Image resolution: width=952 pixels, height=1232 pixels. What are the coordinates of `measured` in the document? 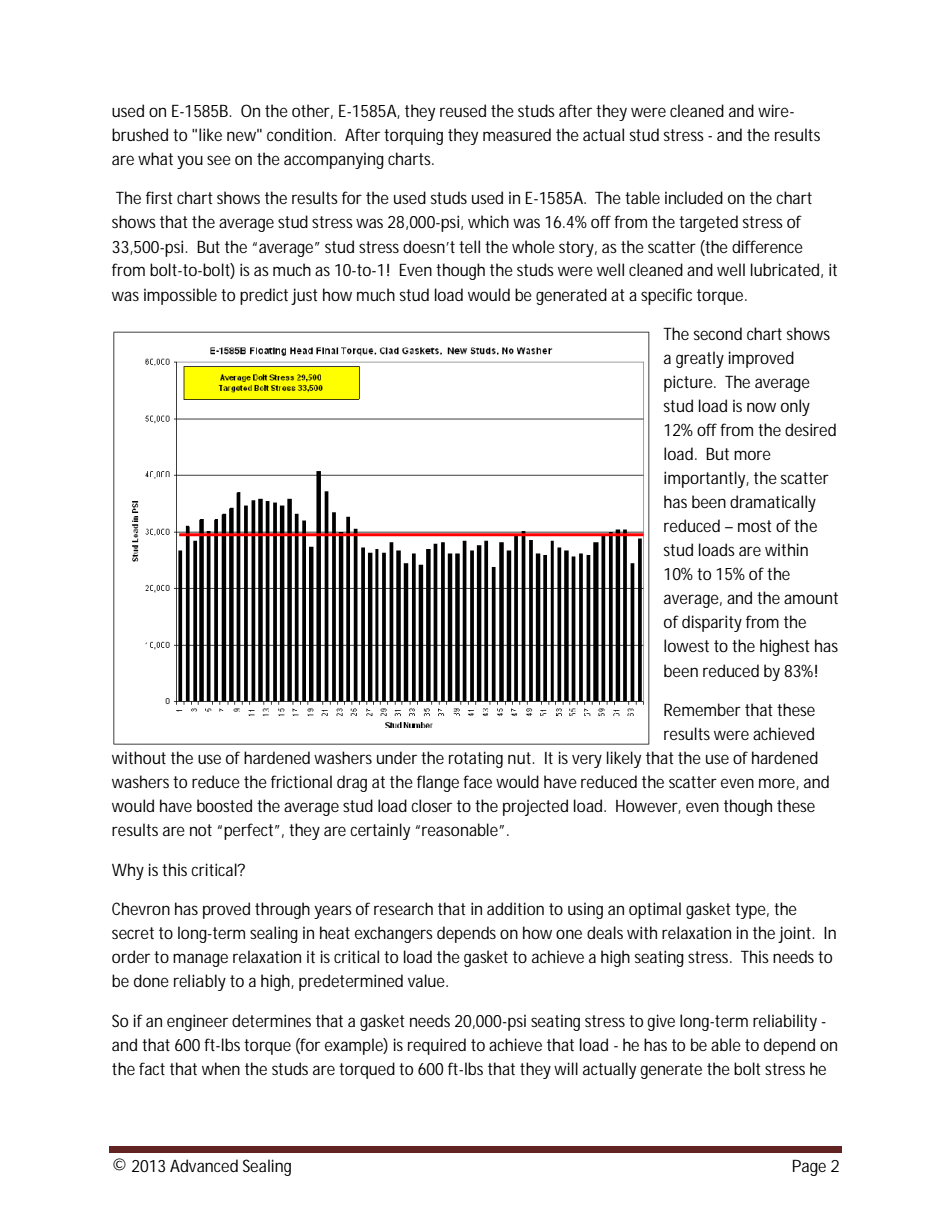 It's located at (517, 134).
